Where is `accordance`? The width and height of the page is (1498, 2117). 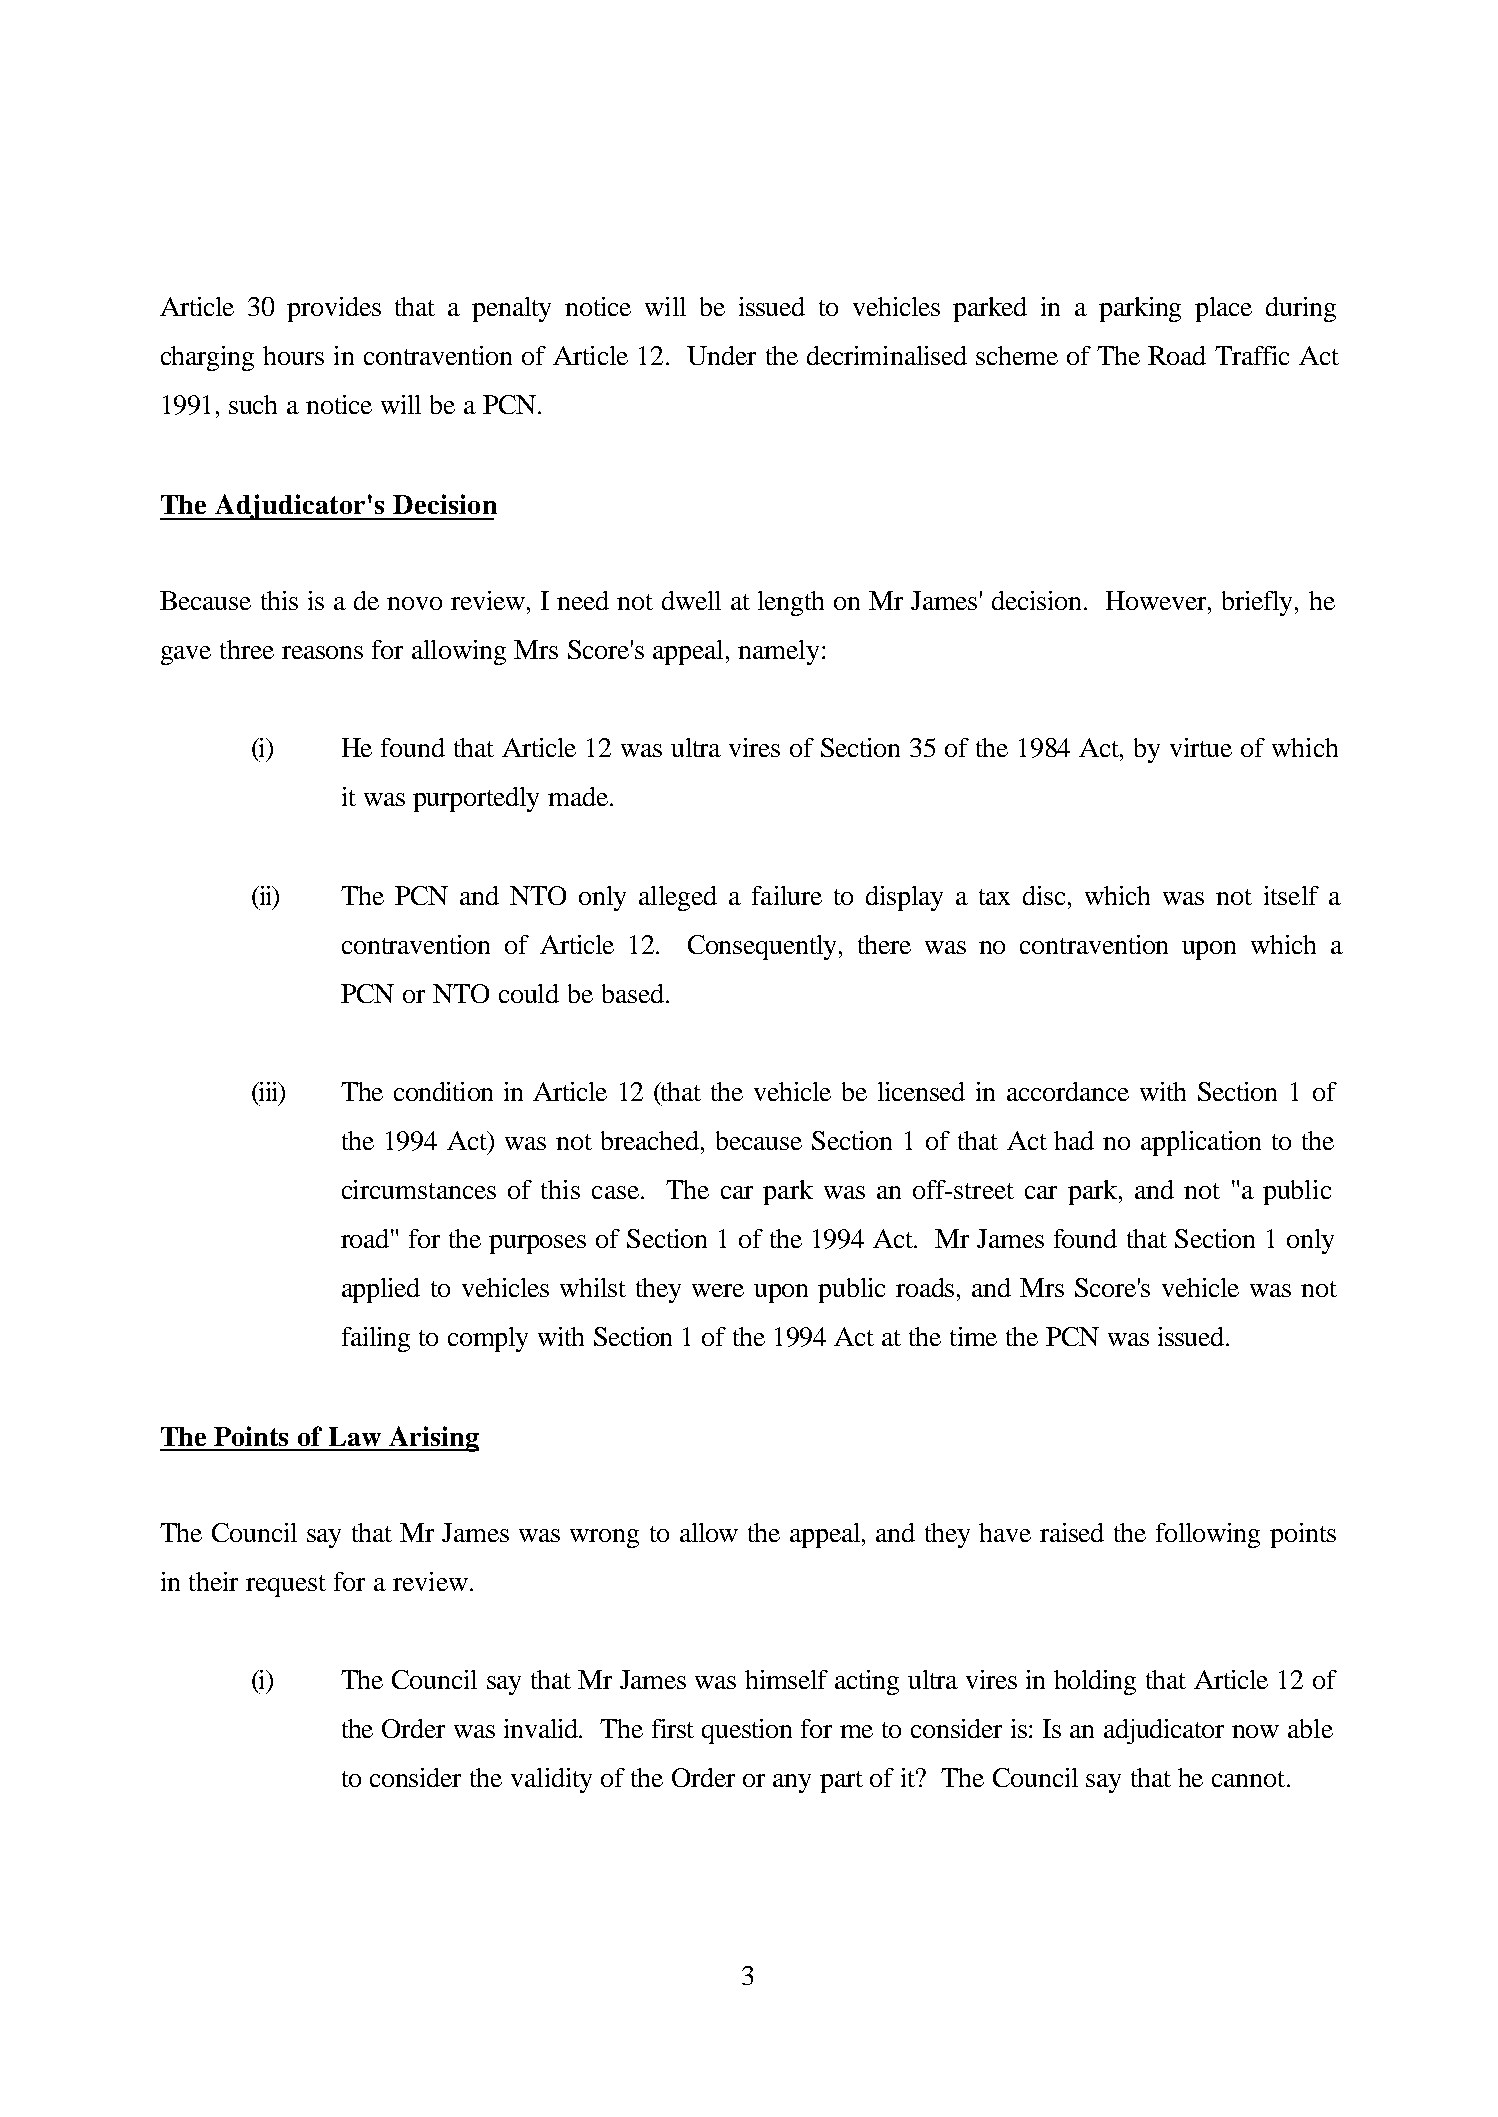
accordance is located at coordinates (1068, 1091).
